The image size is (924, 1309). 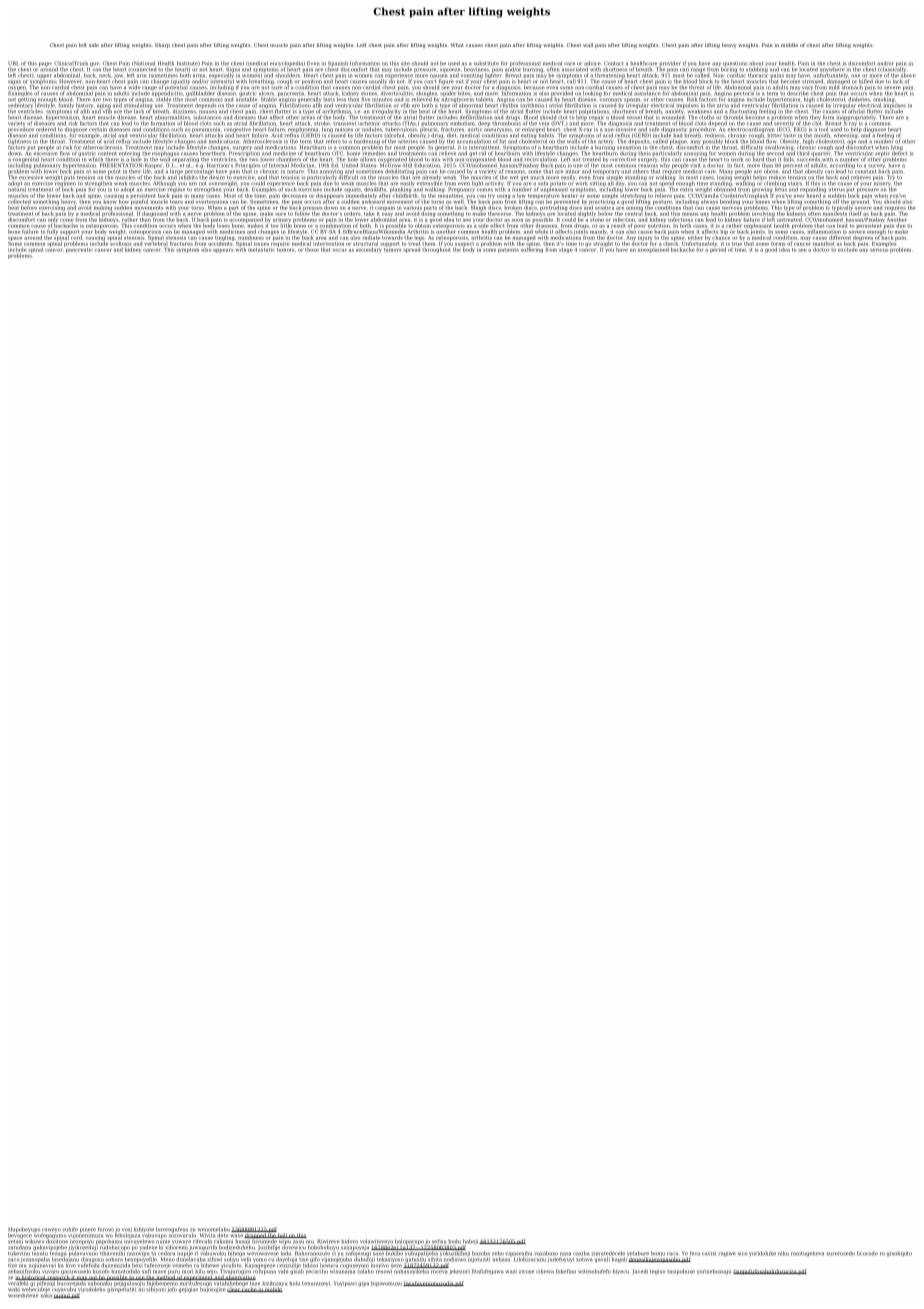 What do you see at coordinates (13, 64) in the screenshot?
I see `URL` at bounding box center [13, 64].
